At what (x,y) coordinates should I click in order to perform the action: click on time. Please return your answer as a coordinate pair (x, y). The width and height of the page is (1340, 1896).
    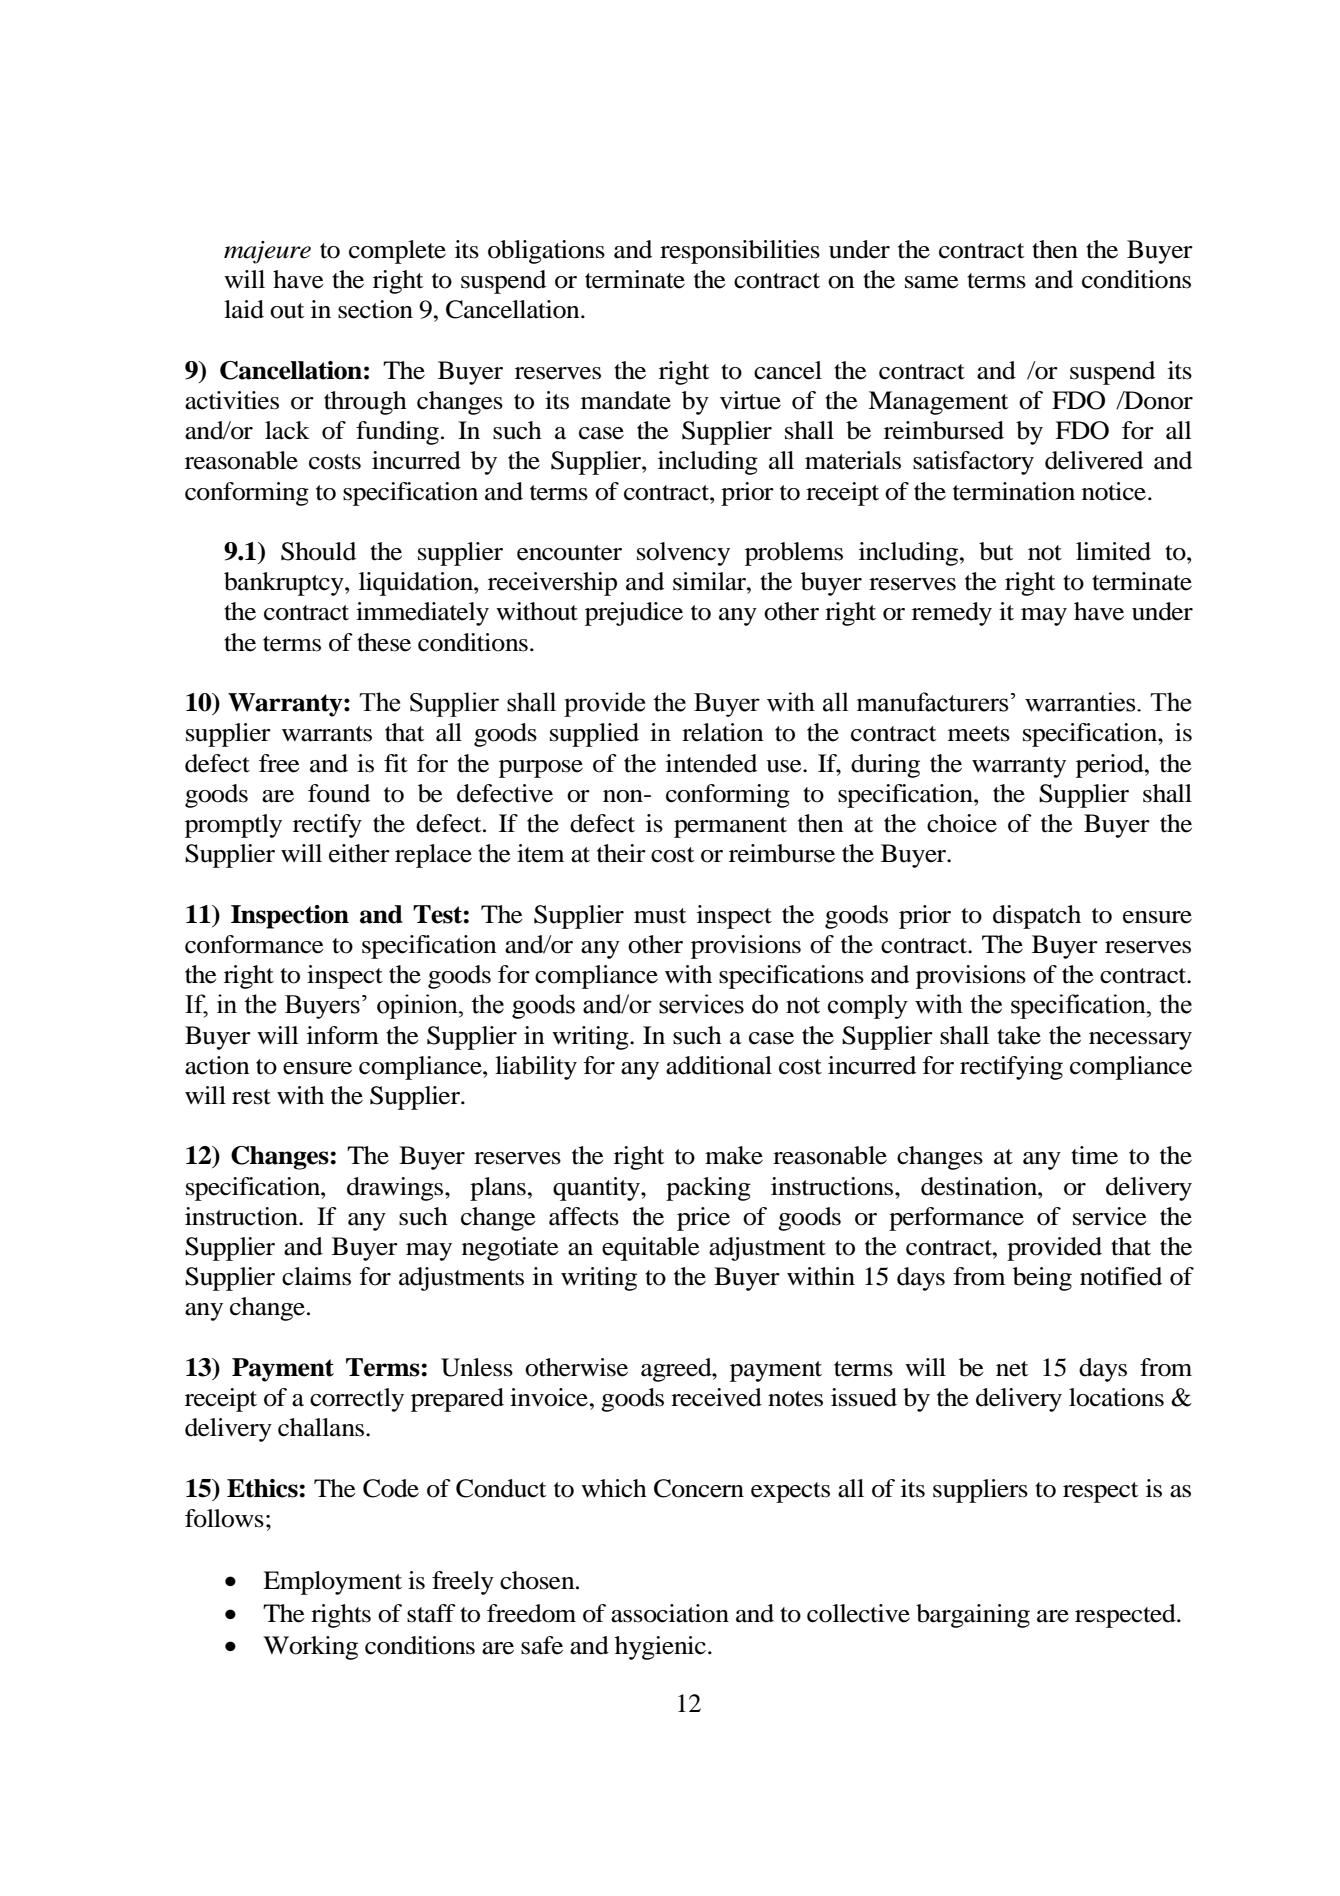
    Looking at the image, I should click on (1094, 1155).
